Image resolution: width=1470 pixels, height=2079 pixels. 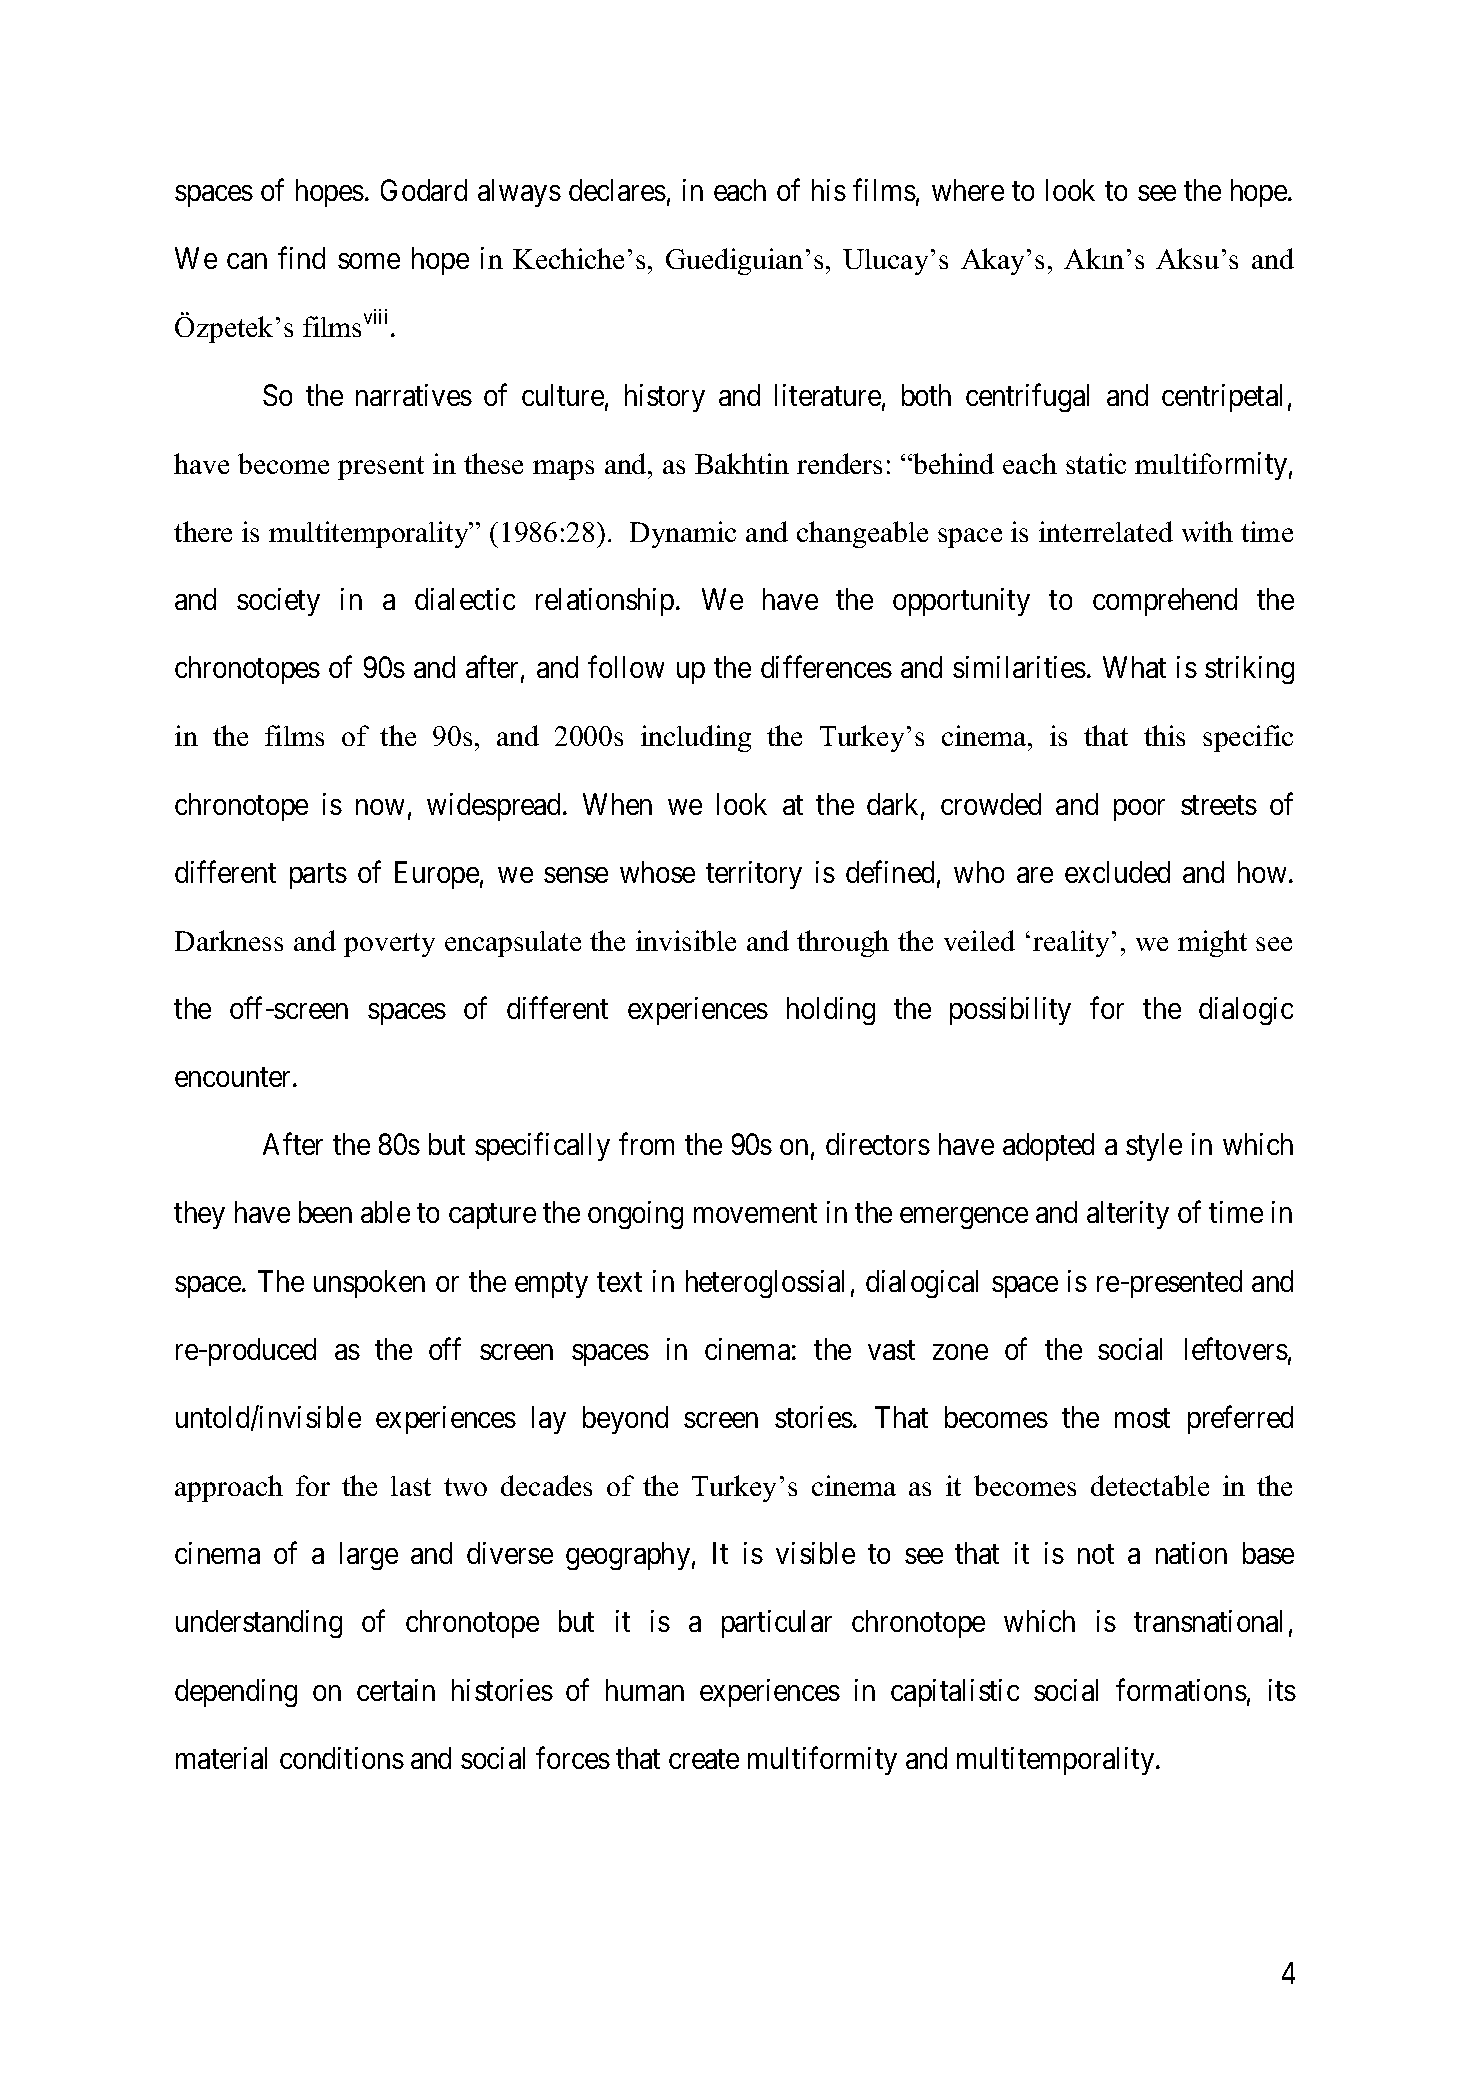 What do you see at coordinates (278, 602) in the screenshot?
I see `society` at bounding box center [278, 602].
